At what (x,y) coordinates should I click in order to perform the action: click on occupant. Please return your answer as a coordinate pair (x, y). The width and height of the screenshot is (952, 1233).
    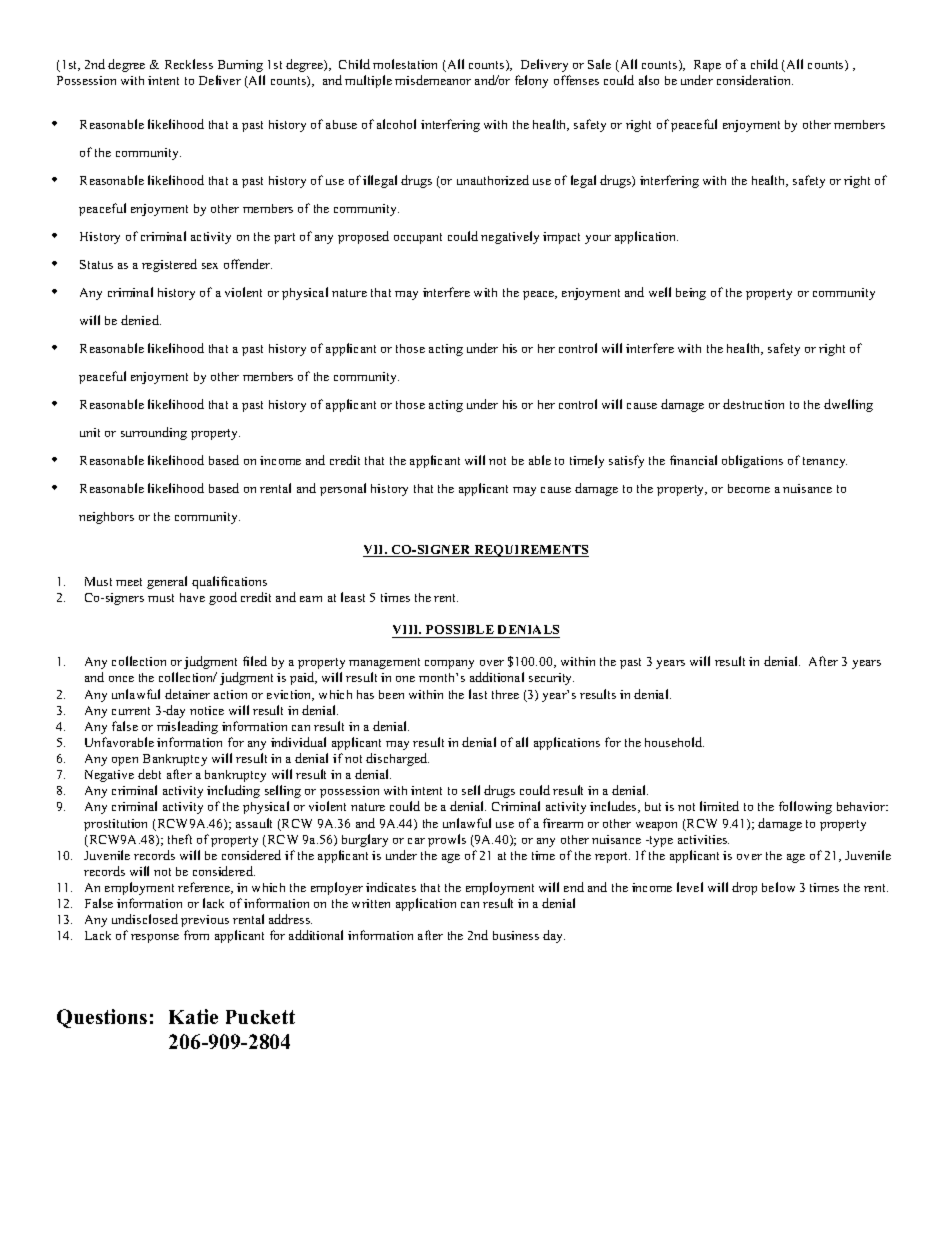
    Looking at the image, I should click on (418, 238).
